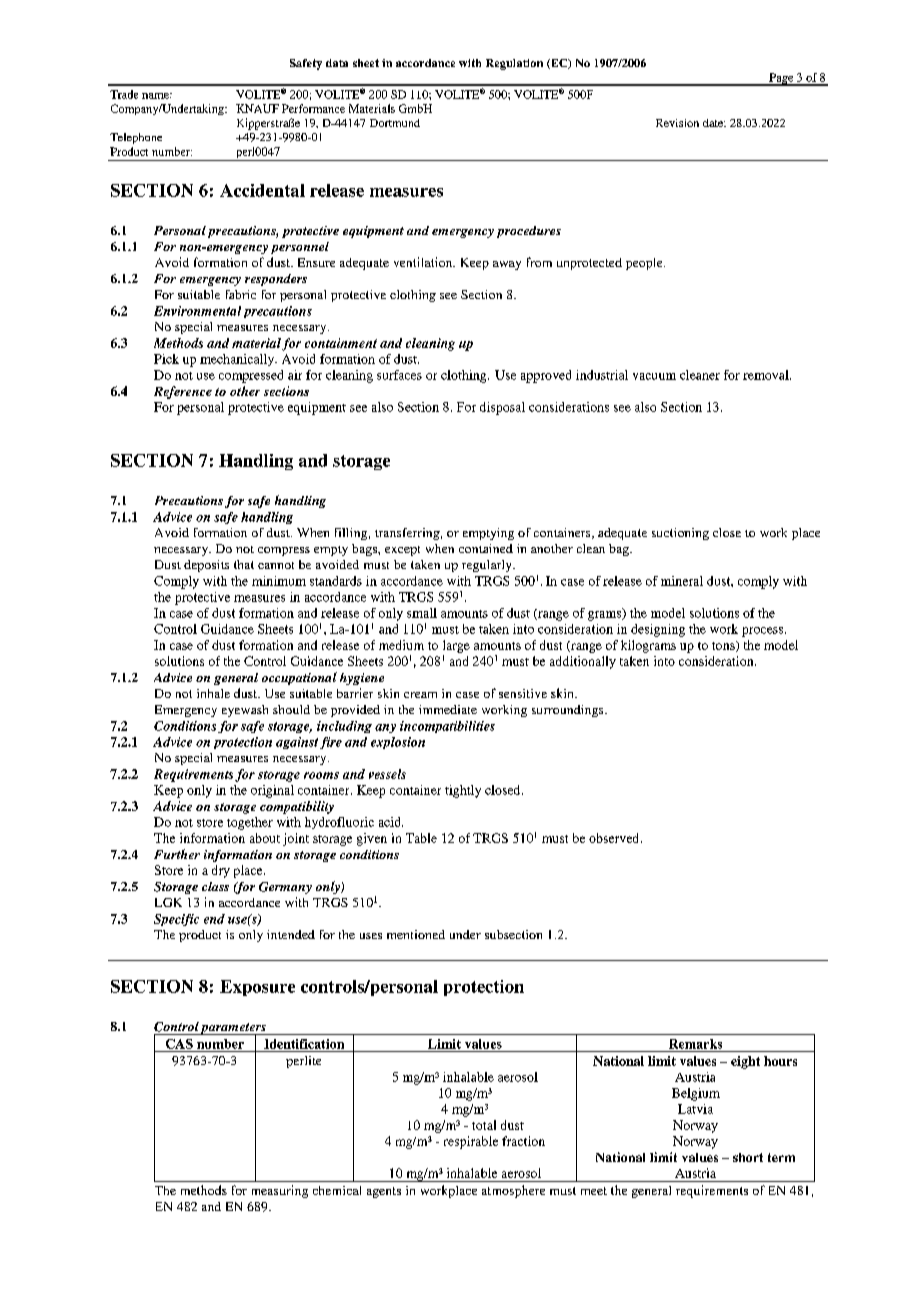 The width and height of the screenshot is (924, 1308). What do you see at coordinates (615, 838) in the screenshot?
I see `observed` at bounding box center [615, 838].
